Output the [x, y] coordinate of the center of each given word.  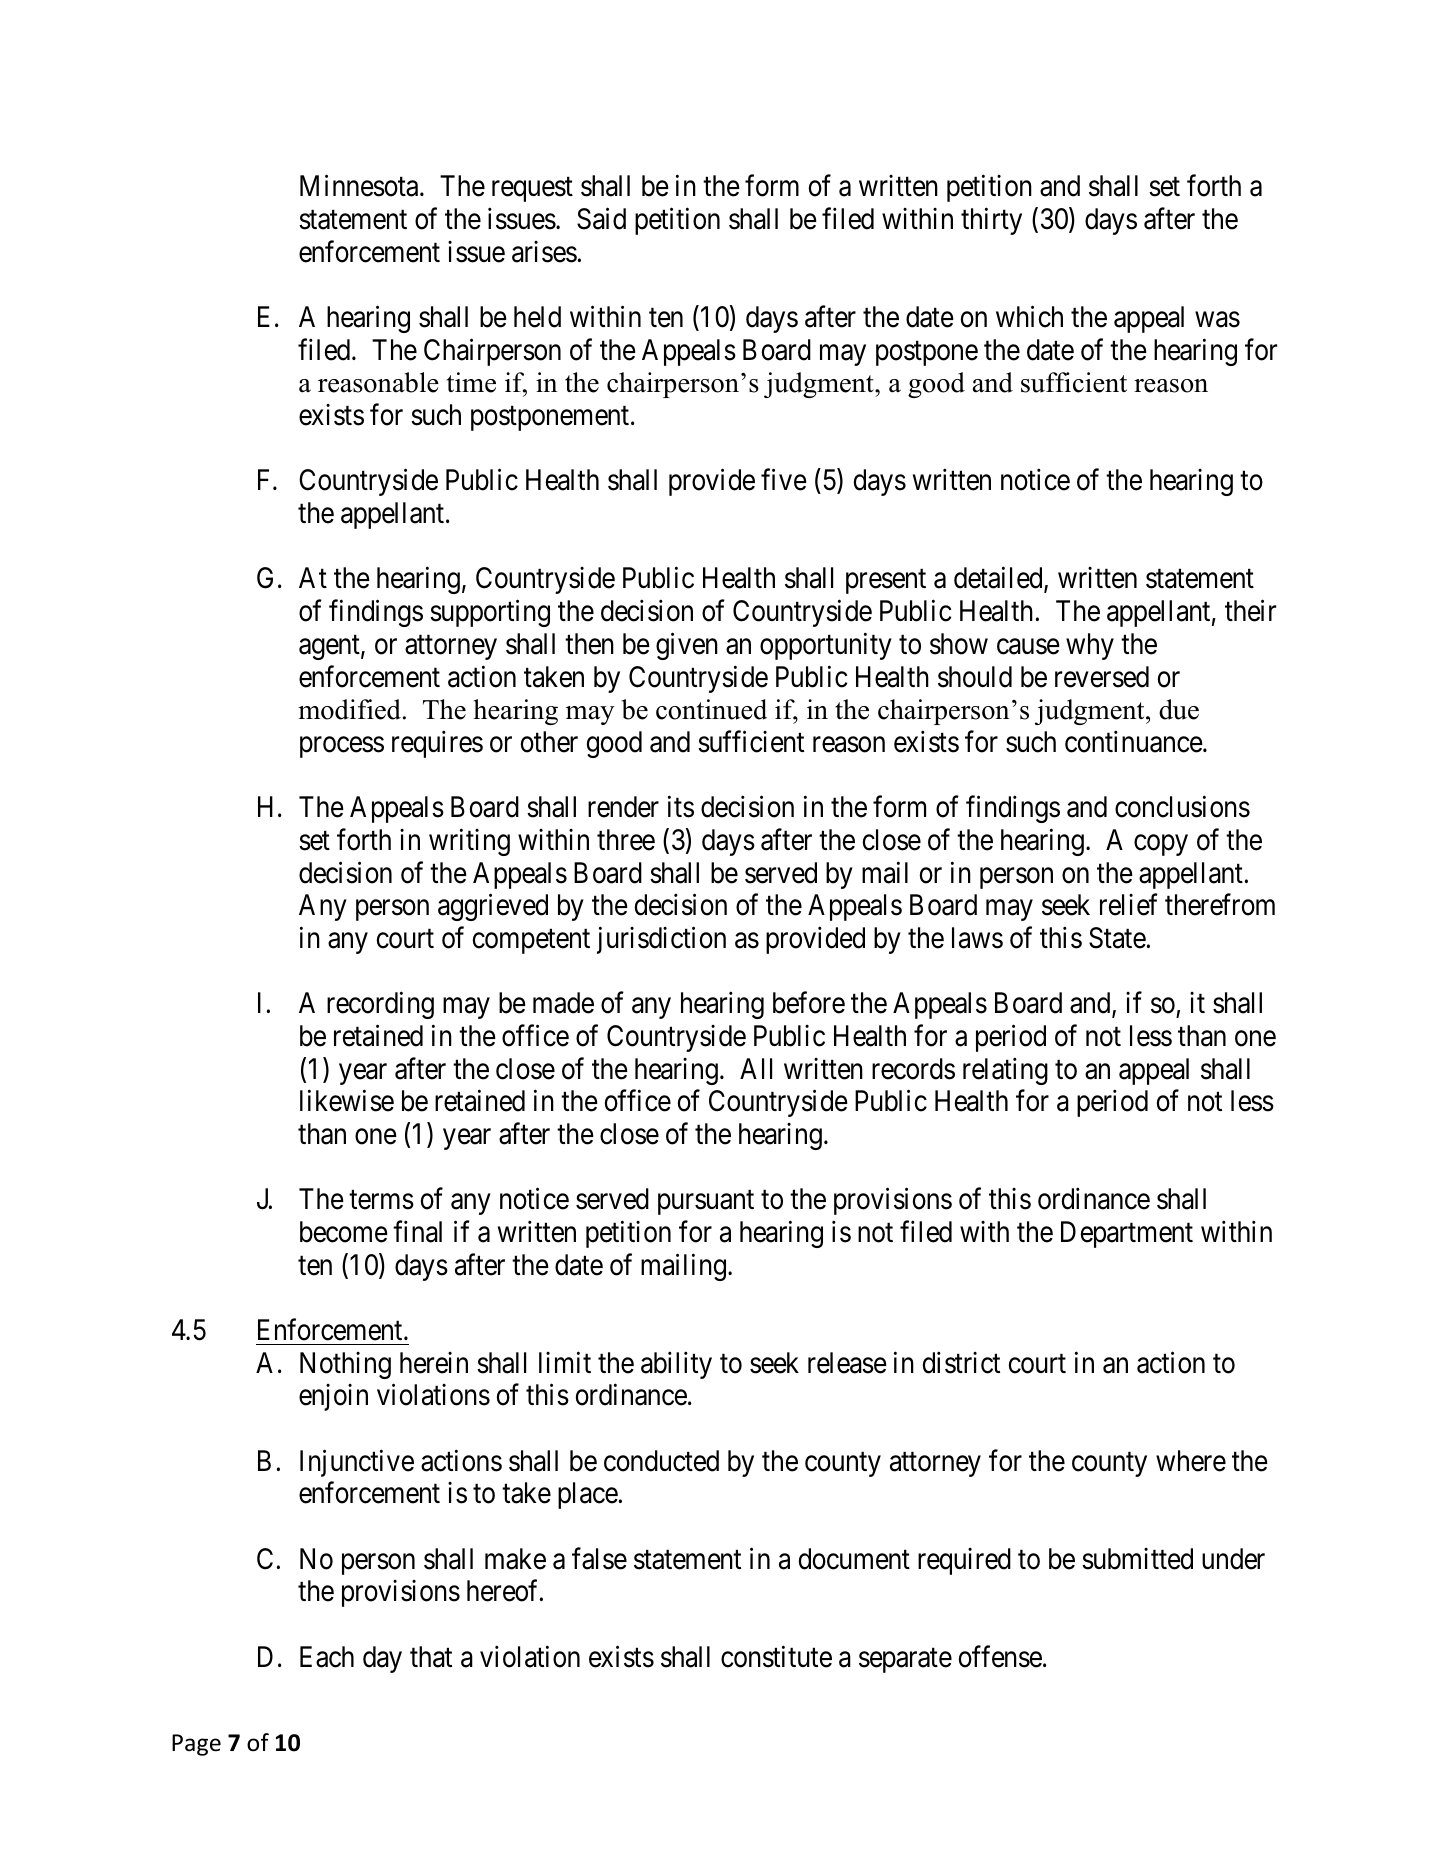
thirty [991, 221]
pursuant [706, 1203]
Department [1127, 1234]
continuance [1134, 742]
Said [601, 219]
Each [327, 1657]
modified [349, 709]
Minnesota [360, 186]
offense [1000, 1656]
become [344, 1232]
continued [711, 709]
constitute [776, 1656]
